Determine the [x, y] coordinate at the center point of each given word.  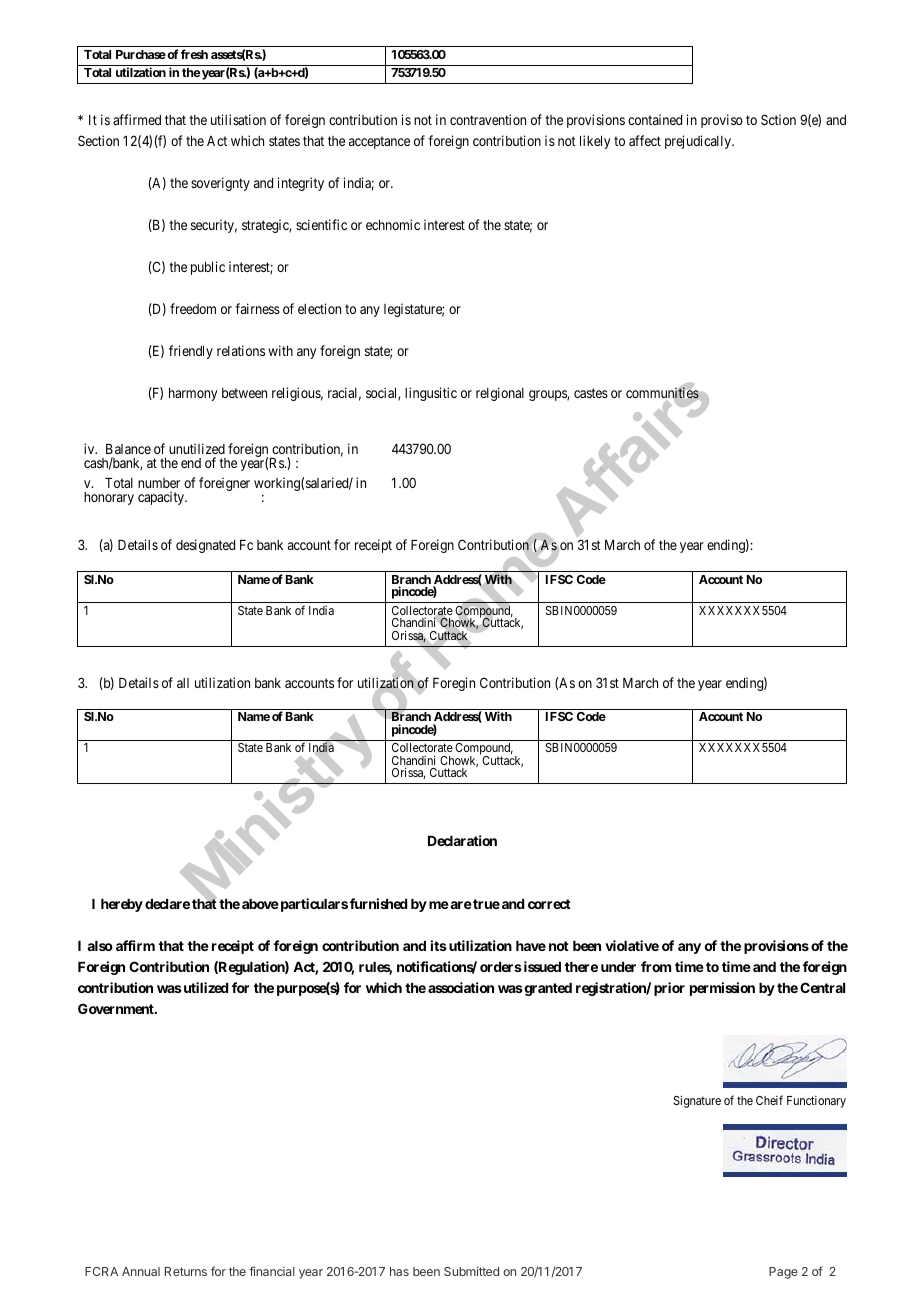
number [159, 483]
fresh [194, 54]
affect [645, 140]
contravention [488, 119]
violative [632, 945]
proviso [722, 121]
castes [591, 393]
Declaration [462, 840]
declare [167, 904]
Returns [186, 1271]
